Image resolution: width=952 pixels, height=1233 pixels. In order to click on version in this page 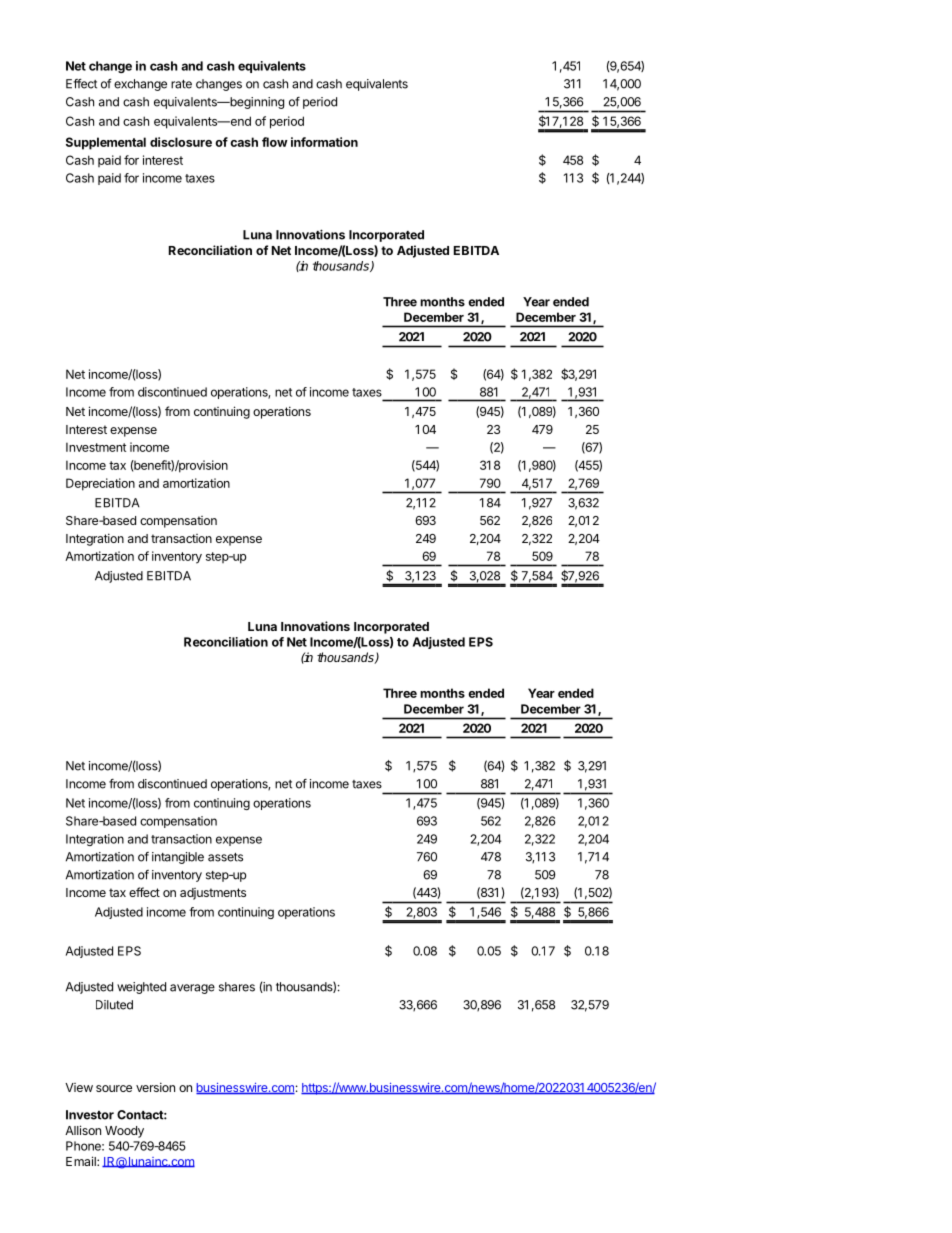, I will do `click(155, 1087)`.
